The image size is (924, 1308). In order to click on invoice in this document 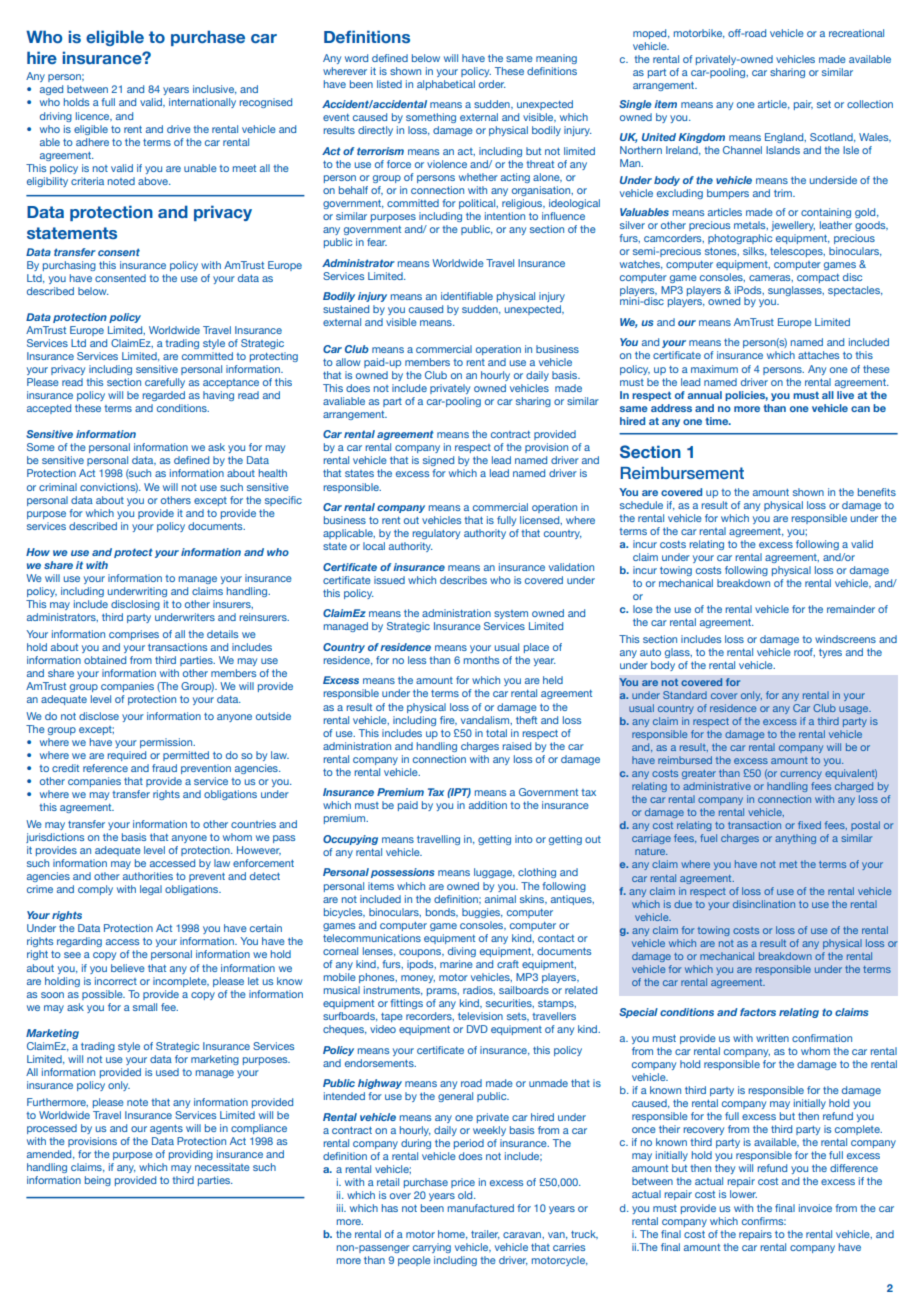, I will do `click(815, 1208)`.
